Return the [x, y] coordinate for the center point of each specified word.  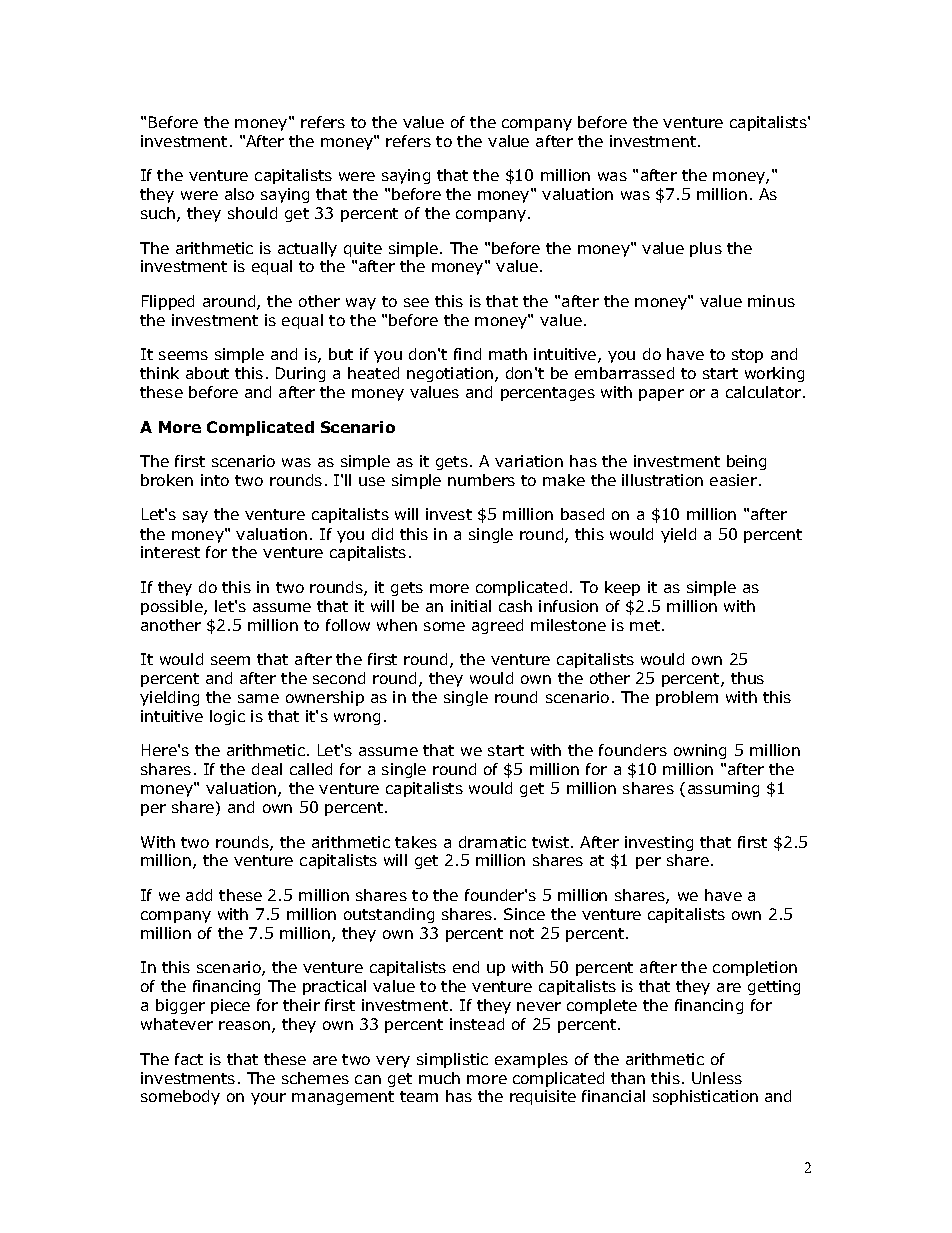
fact [189, 1059]
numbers [481, 480]
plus [706, 249]
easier [733, 480]
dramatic [492, 842]
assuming [723, 789]
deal [267, 769]
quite [363, 249]
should [252, 213]
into [215, 480]
